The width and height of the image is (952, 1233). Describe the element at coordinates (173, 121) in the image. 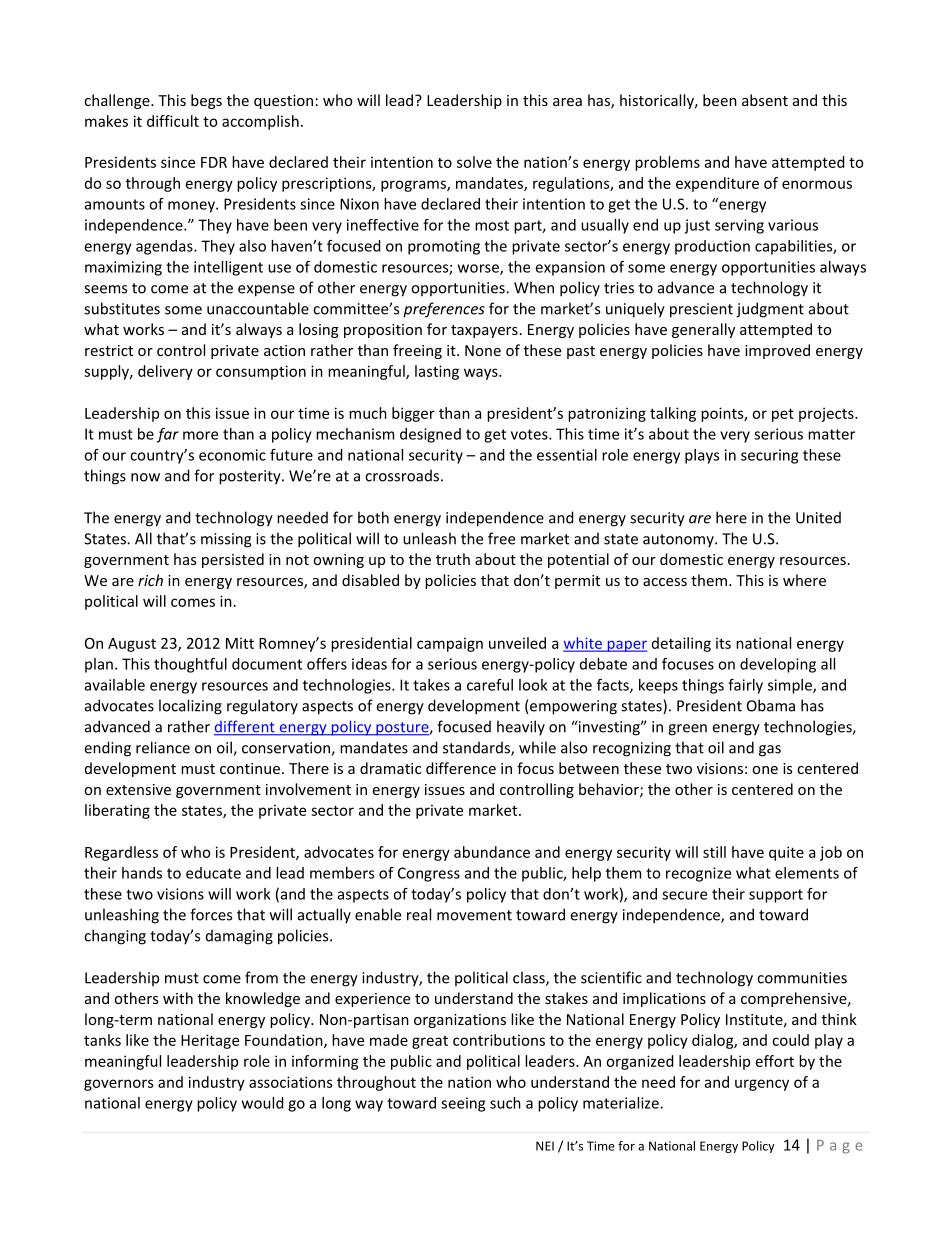

I see `difficult` at that location.
